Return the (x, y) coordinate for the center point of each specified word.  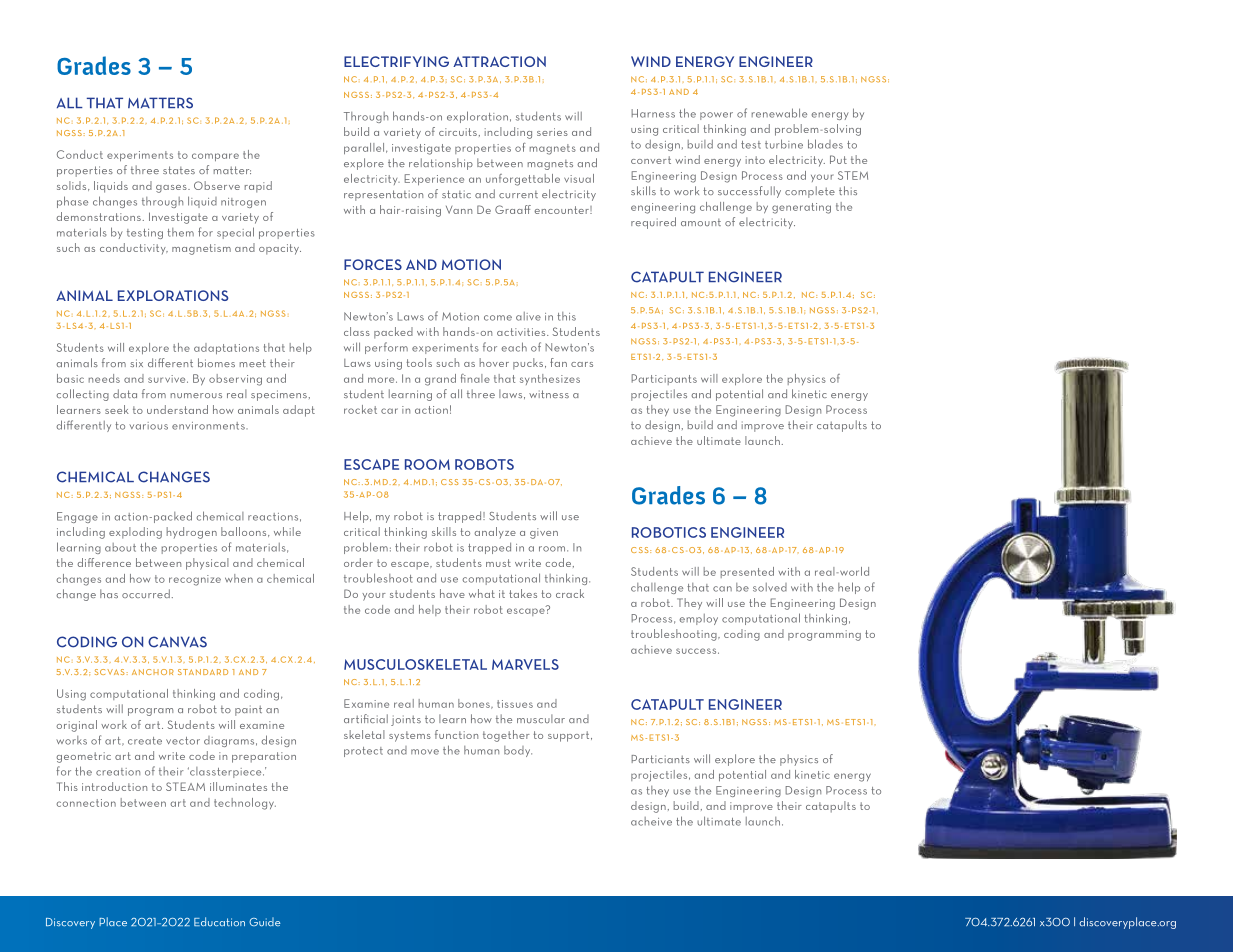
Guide (264, 922)
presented (747, 572)
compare (215, 157)
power (716, 116)
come (498, 318)
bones (475, 704)
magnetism (201, 249)
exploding (135, 533)
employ (699, 619)
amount (701, 222)
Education (219, 921)
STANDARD (203, 672)
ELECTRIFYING (396, 61)
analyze (495, 532)
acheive (651, 821)
